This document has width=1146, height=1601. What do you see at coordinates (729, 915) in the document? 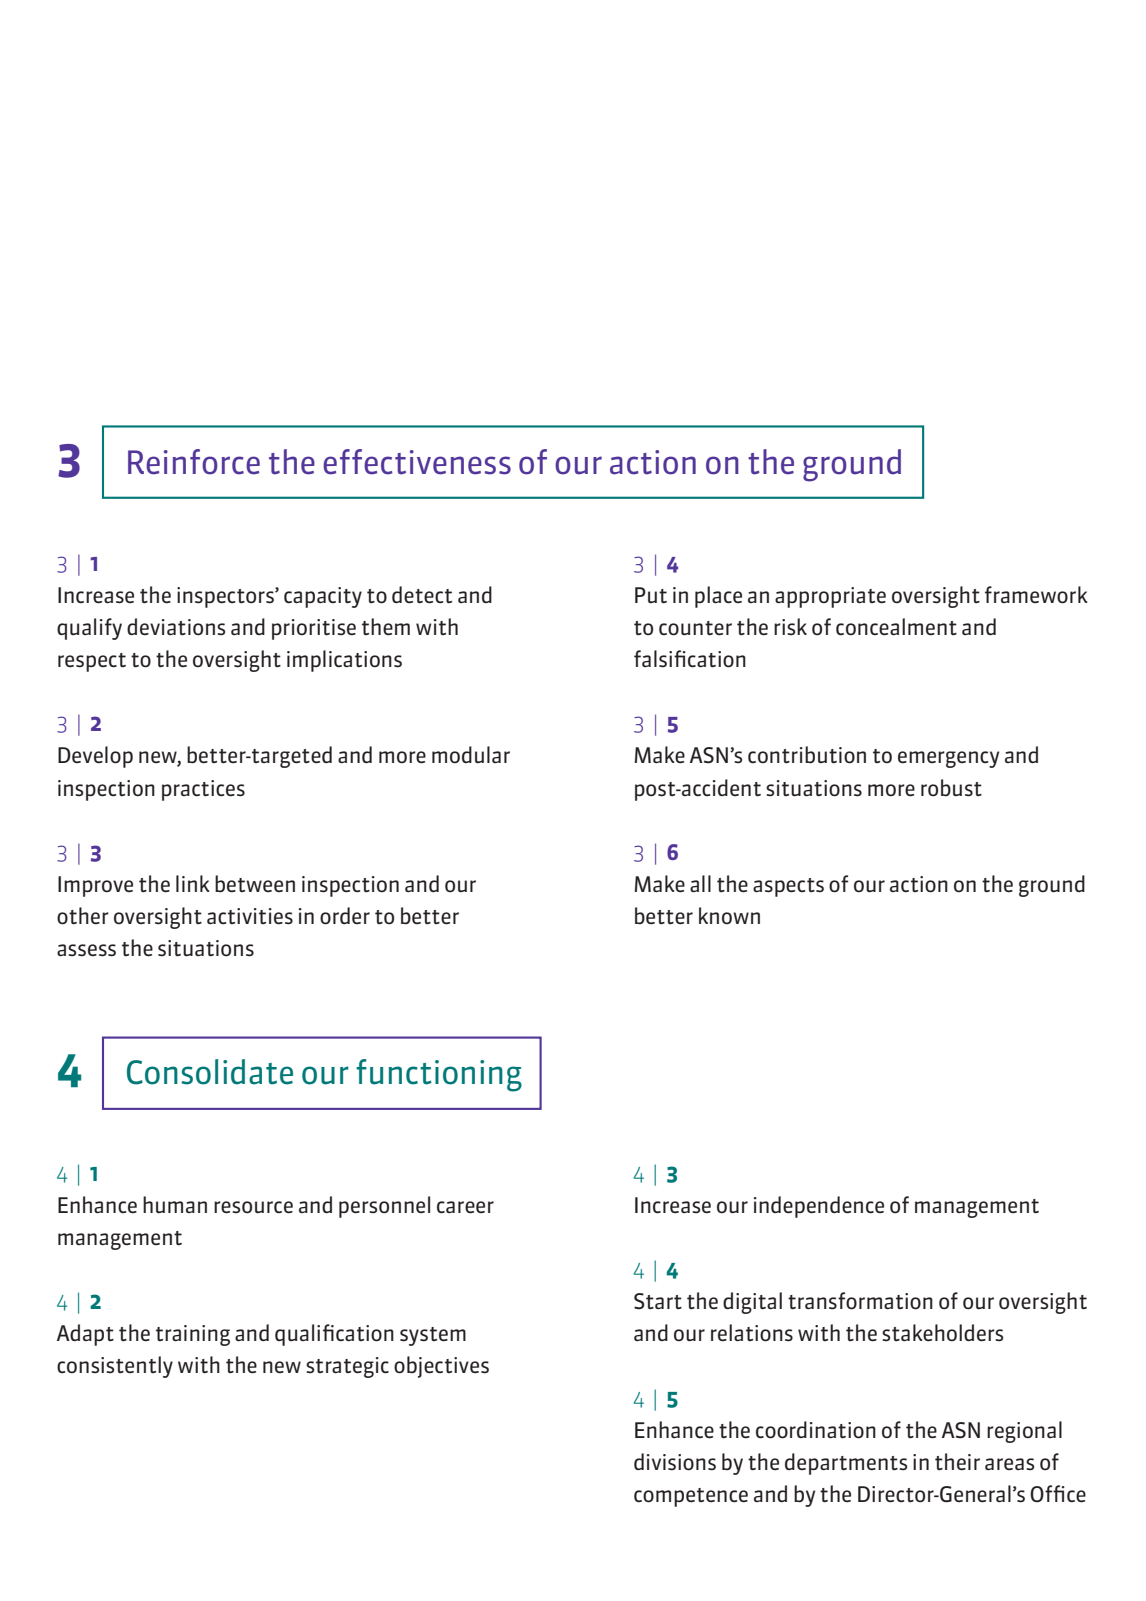
I see `known` at bounding box center [729, 915].
